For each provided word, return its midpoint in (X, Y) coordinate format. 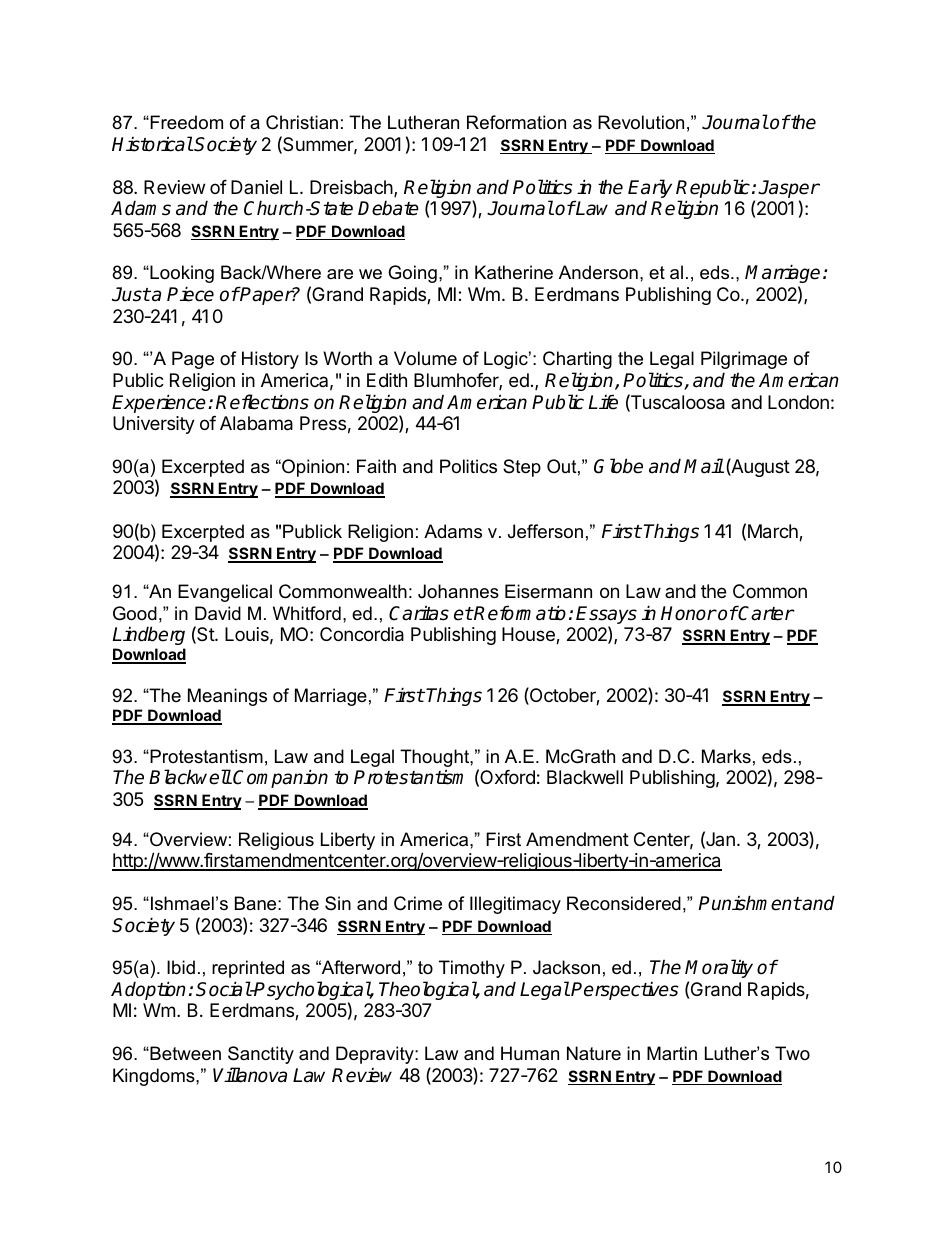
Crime (418, 903)
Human (530, 1053)
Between (184, 1053)
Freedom (185, 122)
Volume (425, 358)
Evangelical (225, 593)
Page (193, 360)
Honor (689, 613)
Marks (726, 756)
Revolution (641, 122)
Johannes (458, 591)
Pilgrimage (744, 360)
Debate (388, 208)
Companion (280, 778)
